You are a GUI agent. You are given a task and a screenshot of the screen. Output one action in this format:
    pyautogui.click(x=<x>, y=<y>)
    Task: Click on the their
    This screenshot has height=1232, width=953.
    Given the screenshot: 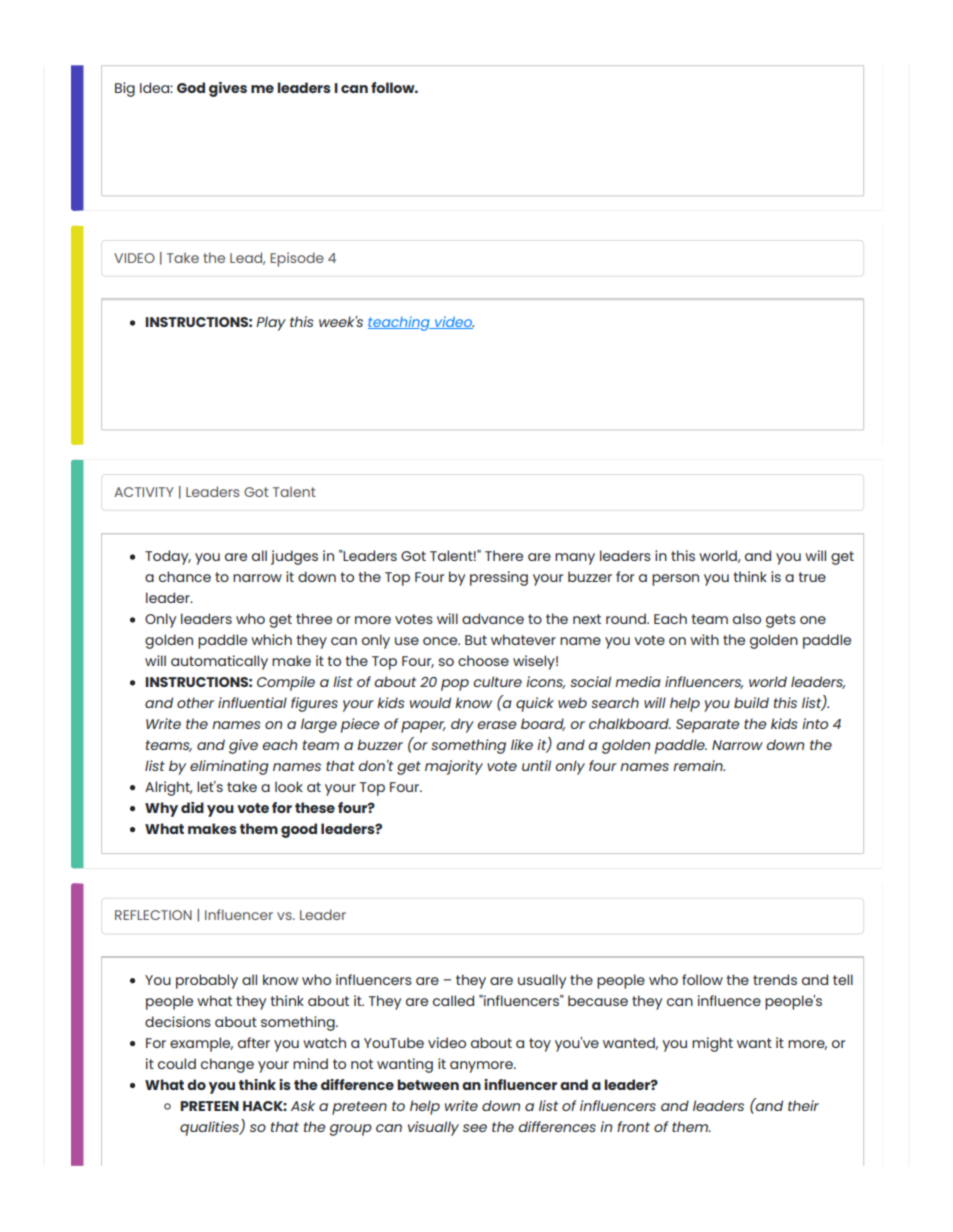 What is the action you would take?
    pyautogui.click(x=803, y=1105)
